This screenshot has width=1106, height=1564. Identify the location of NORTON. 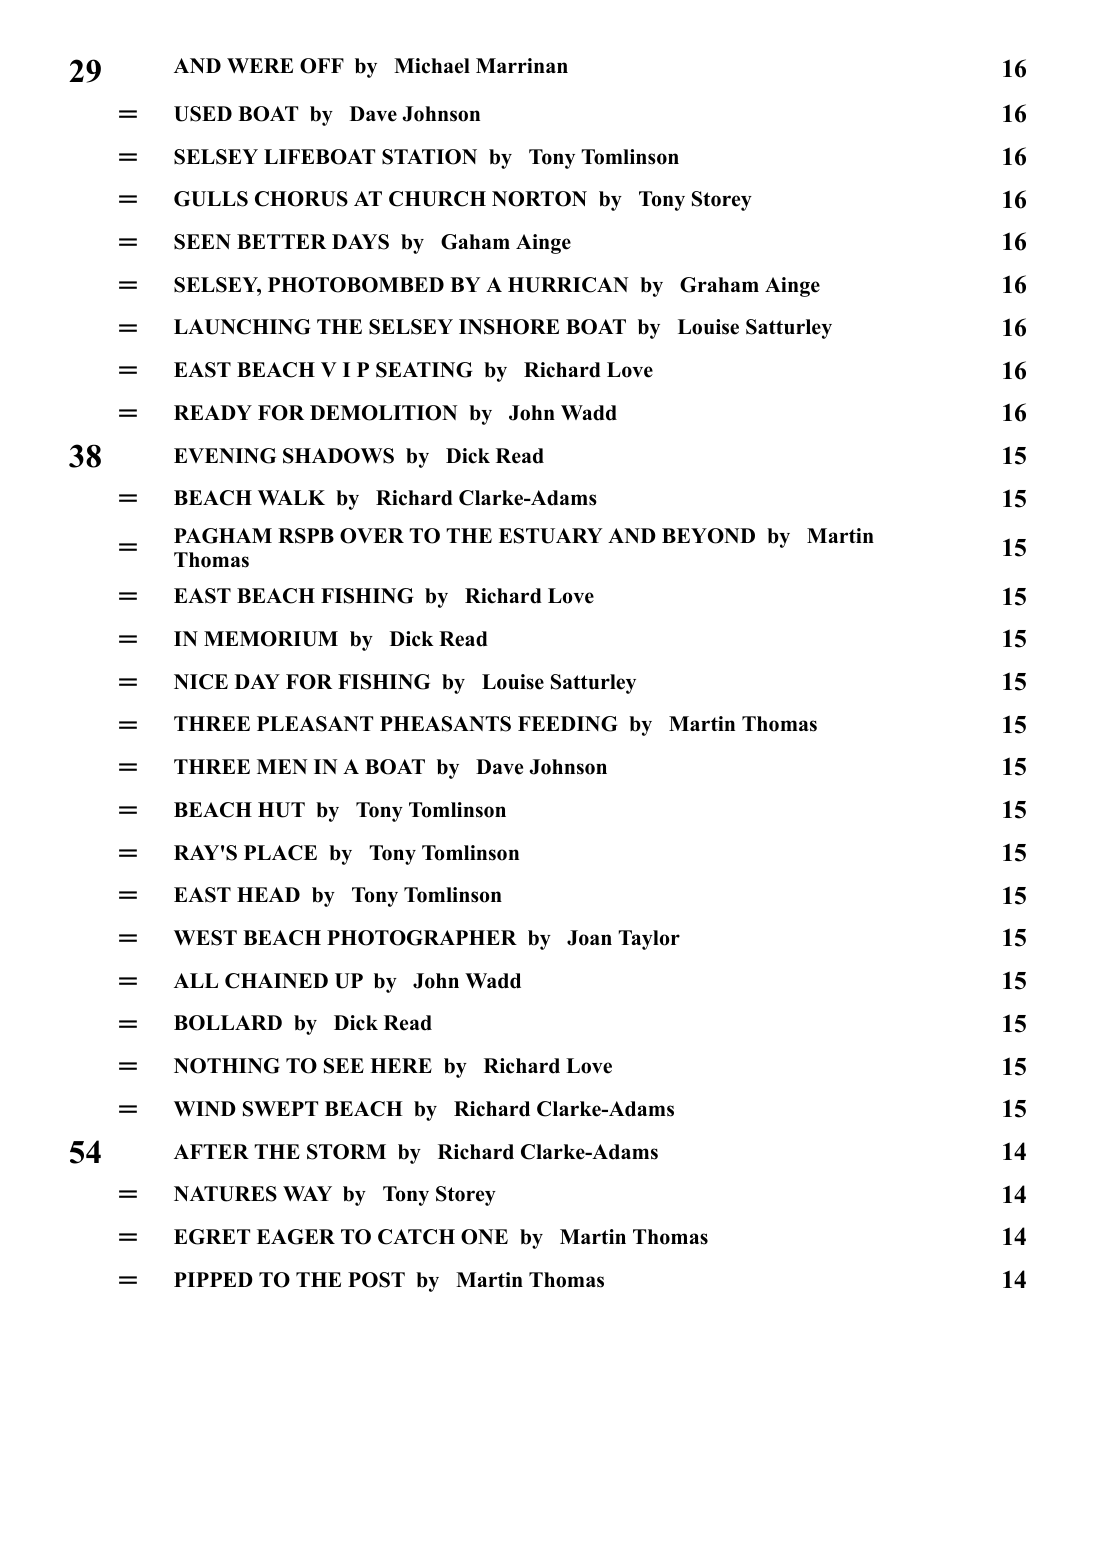
(539, 199).
